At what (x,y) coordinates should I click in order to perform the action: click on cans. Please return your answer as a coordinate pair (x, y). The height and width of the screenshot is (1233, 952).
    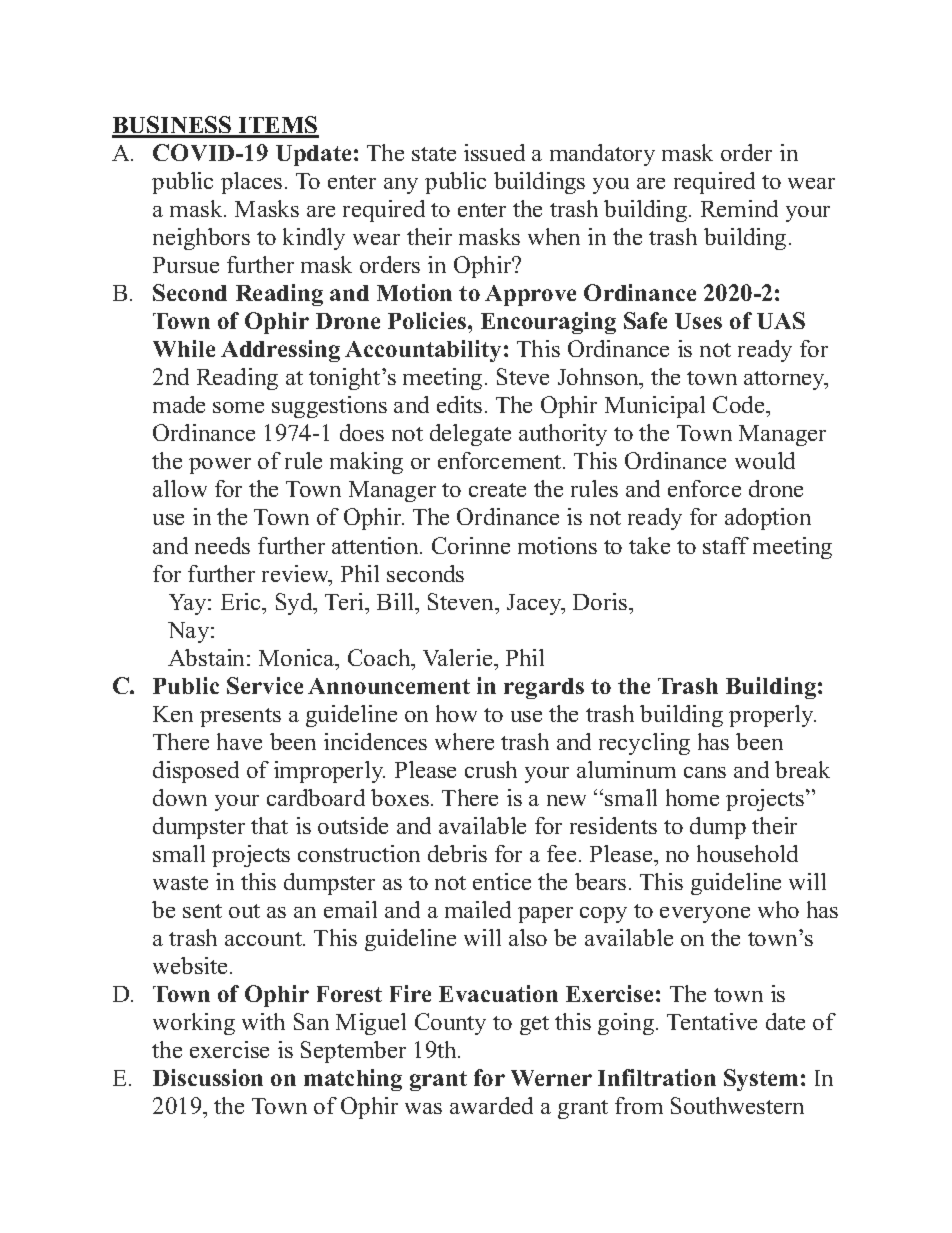
    Looking at the image, I should click on (705, 772).
